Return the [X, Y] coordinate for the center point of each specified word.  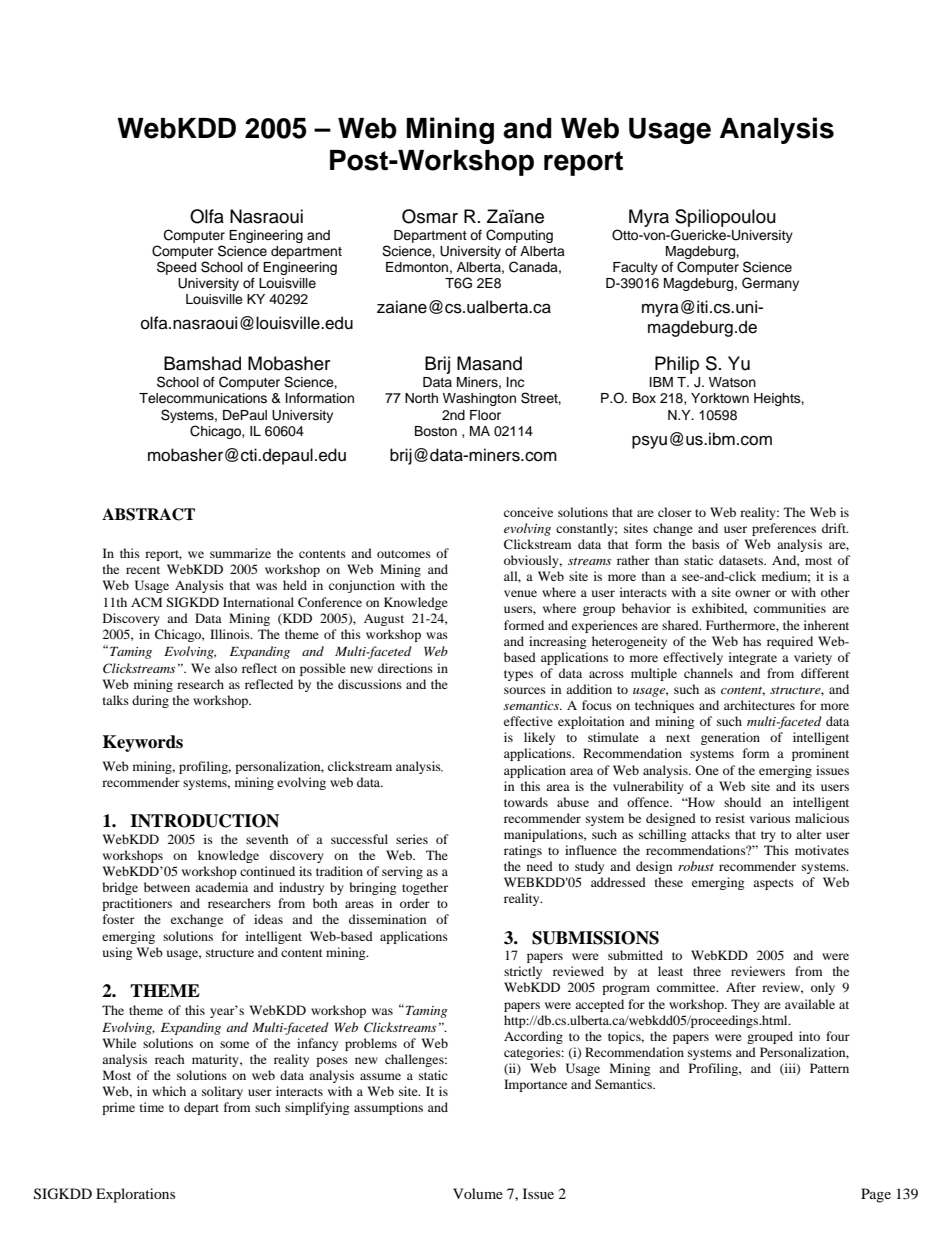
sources [525, 690]
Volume [478, 1193]
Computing [519, 236]
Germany [770, 284]
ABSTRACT [148, 514]
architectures [759, 705]
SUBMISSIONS [595, 938]
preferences [784, 529]
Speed [176, 268]
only [823, 988]
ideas [268, 919]
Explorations [135, 1195]
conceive [528, 512]
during [150, 701]
